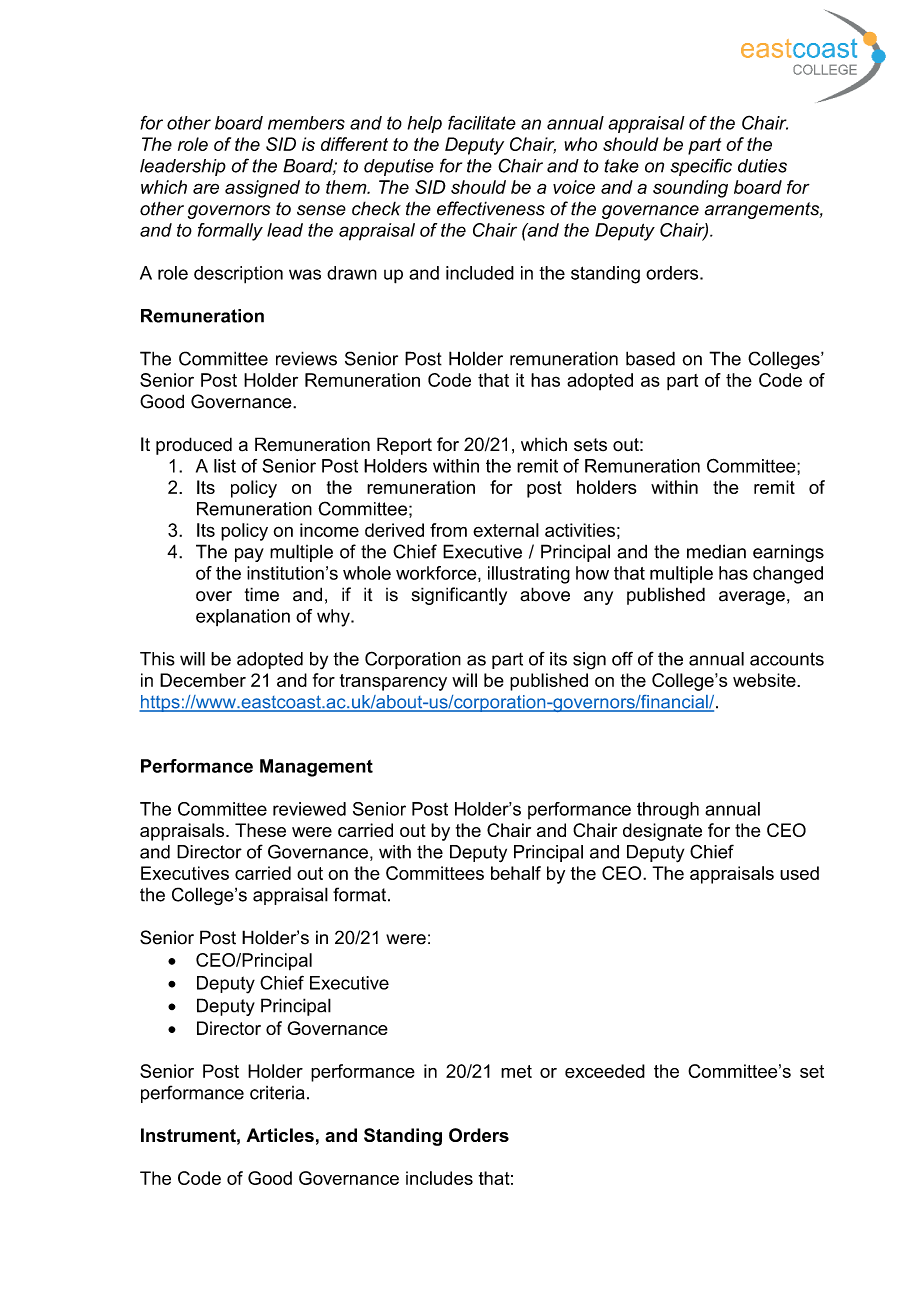 This screenshot has height=1308, width=924. I want to click on facilitate, so click(482, 122).
